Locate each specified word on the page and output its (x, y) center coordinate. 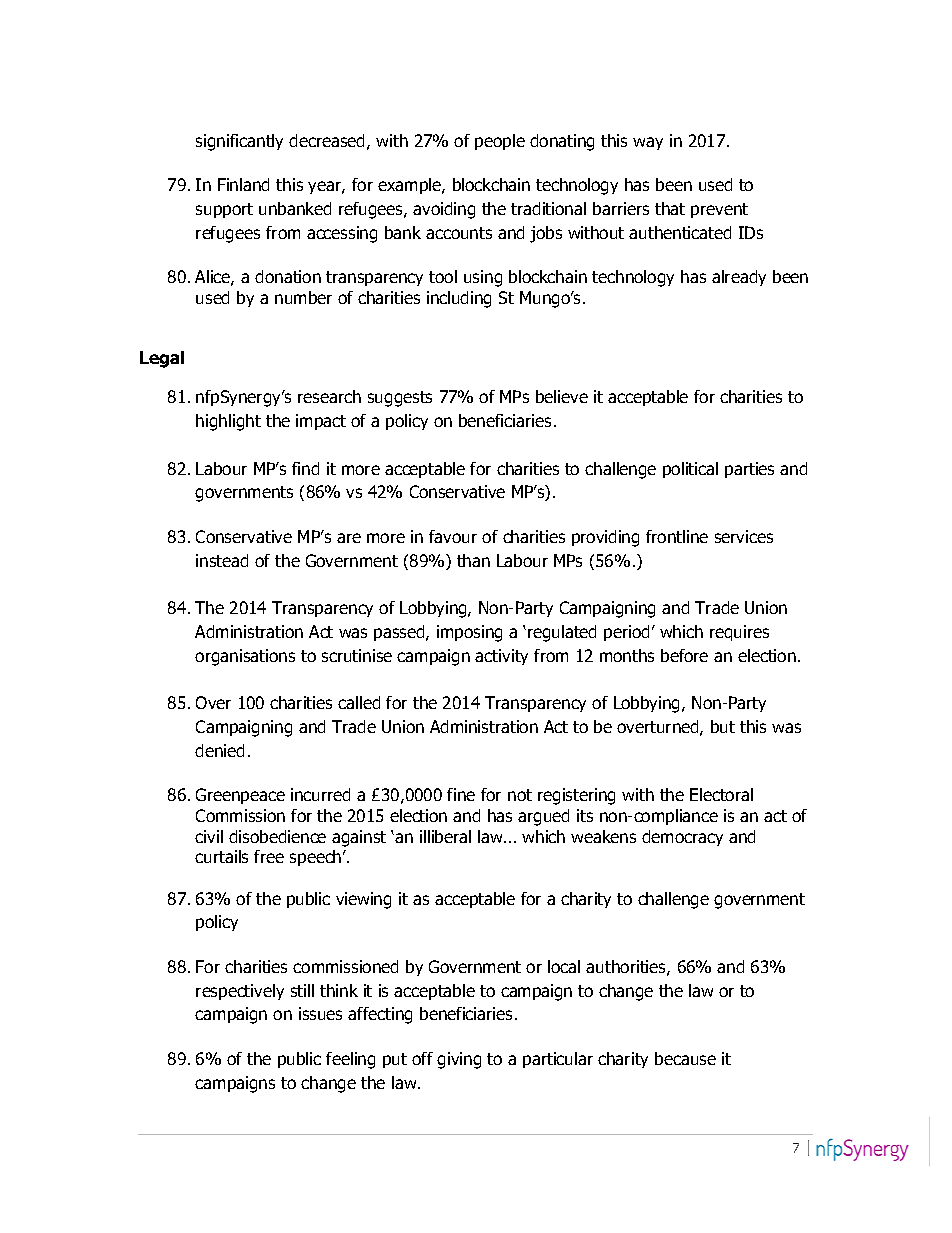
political (690, 470)
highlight (228, 422)
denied (219, 750)
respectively (240, 992)
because (685, 1058)
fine (461, 794)
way (648, 143)
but (723, 726)
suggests (400, 399)
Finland (243, 184)
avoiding (444, 210)
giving (459, 1060)
